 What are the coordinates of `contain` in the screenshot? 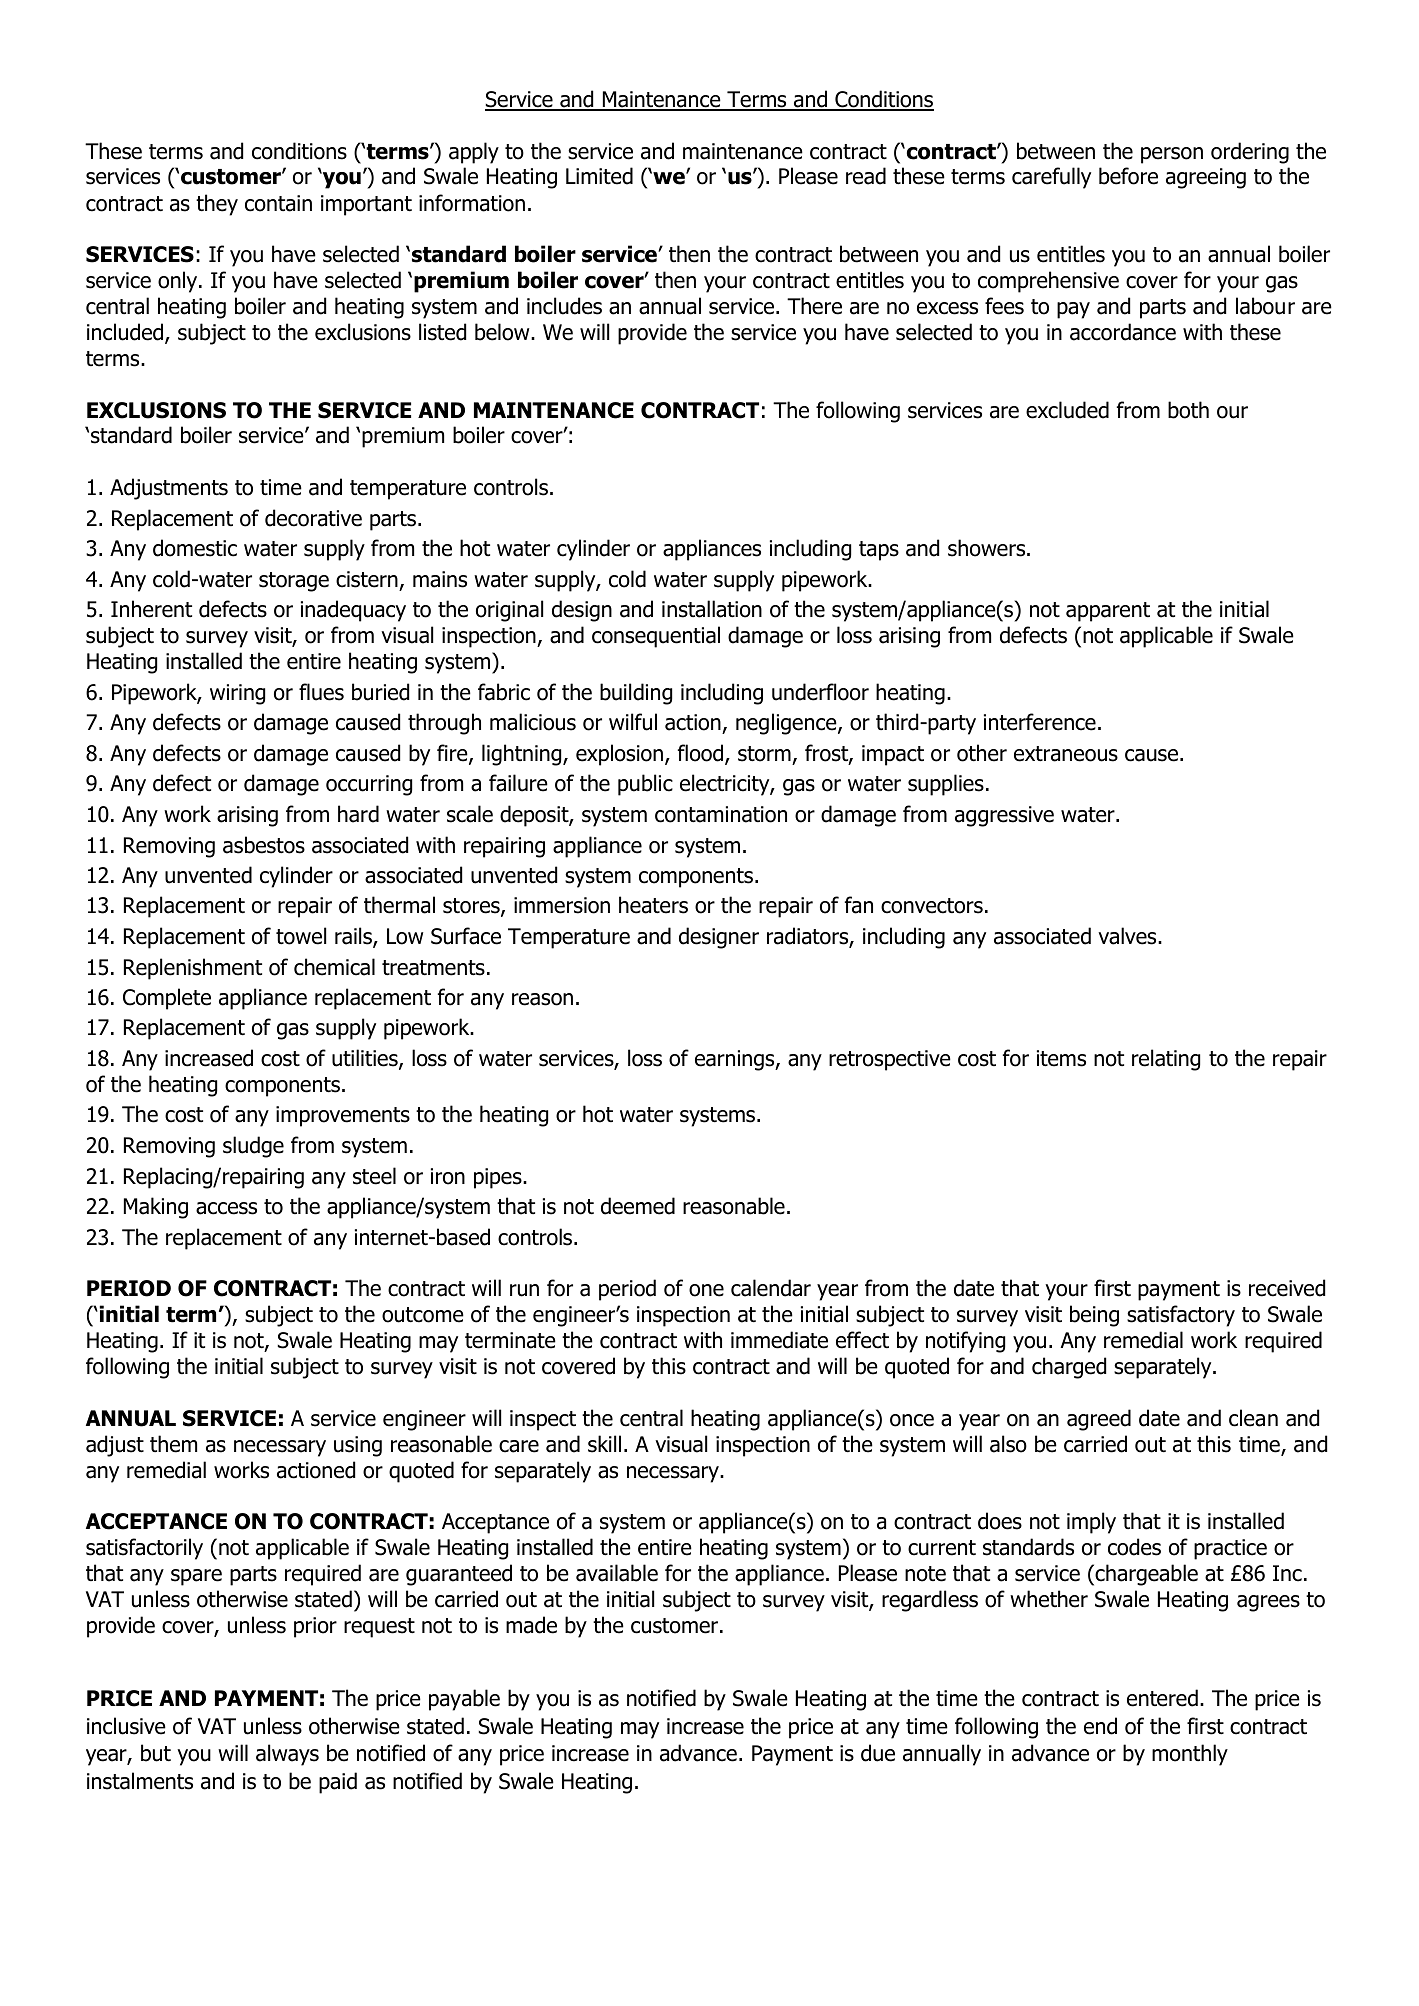 It's located at (278, 203).
